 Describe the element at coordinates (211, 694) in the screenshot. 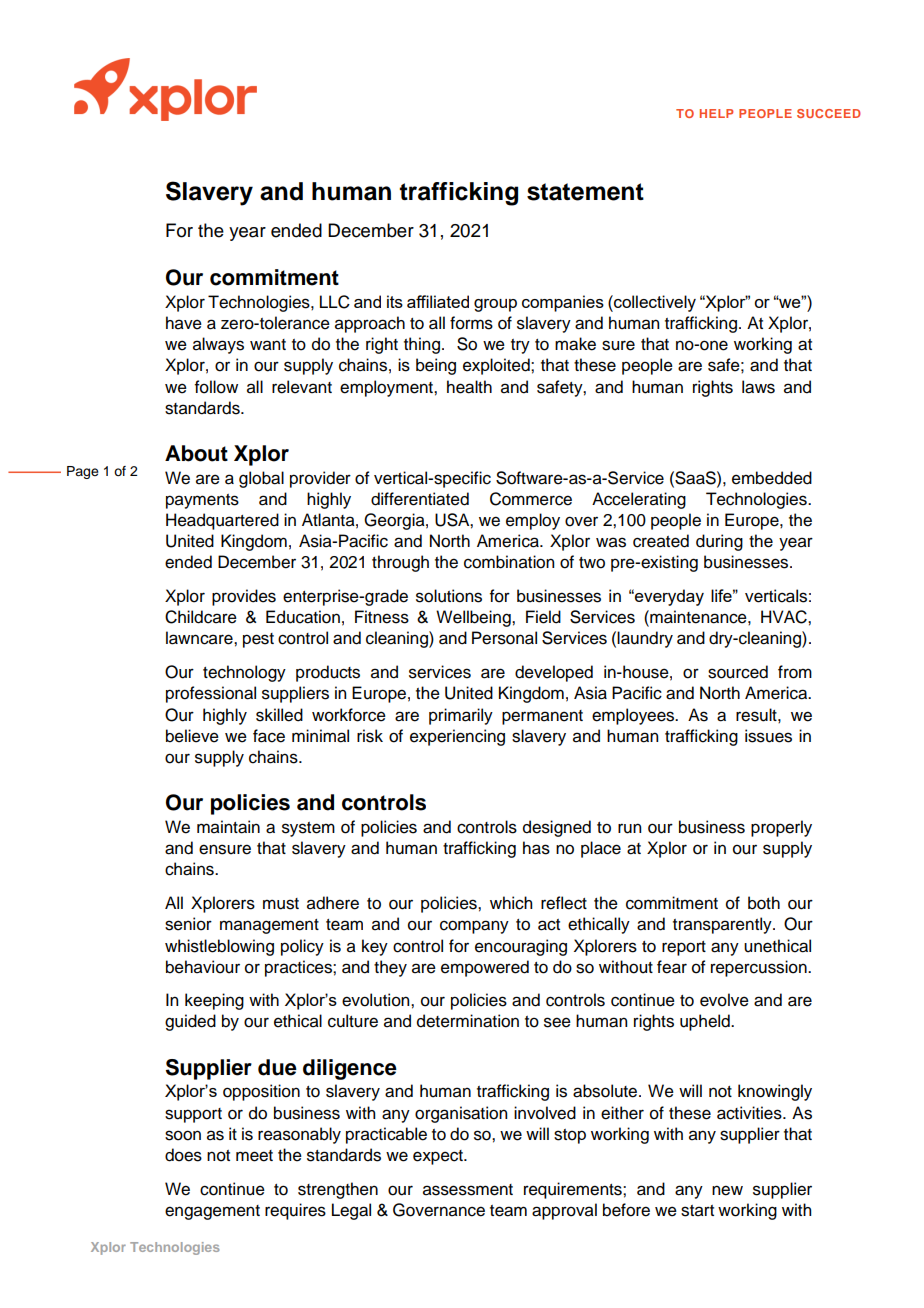

I see `professional` at that location.
